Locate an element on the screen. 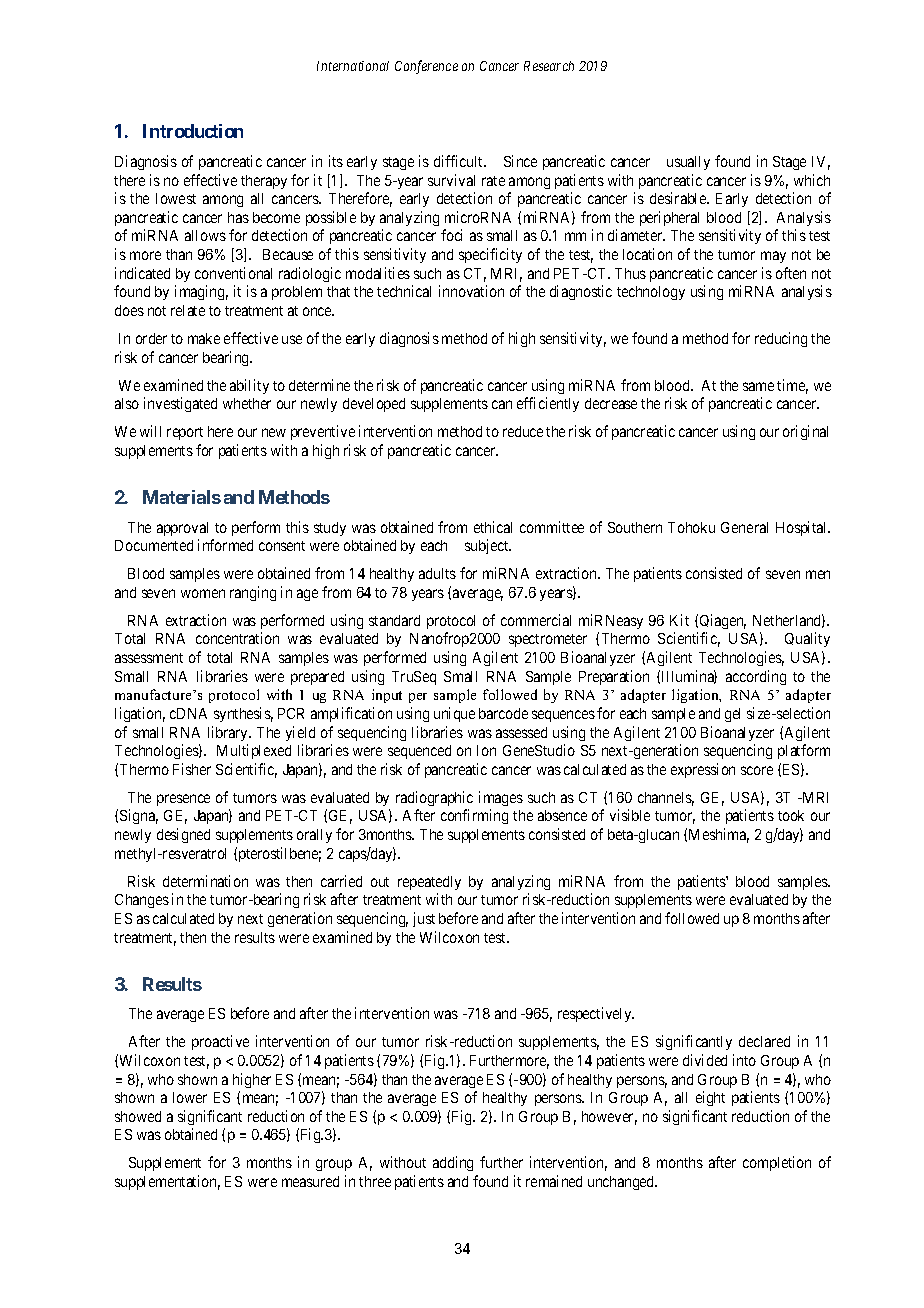 The width and height of the screenshot is (924, 1308). presence is located at coordinates (183, 800).
